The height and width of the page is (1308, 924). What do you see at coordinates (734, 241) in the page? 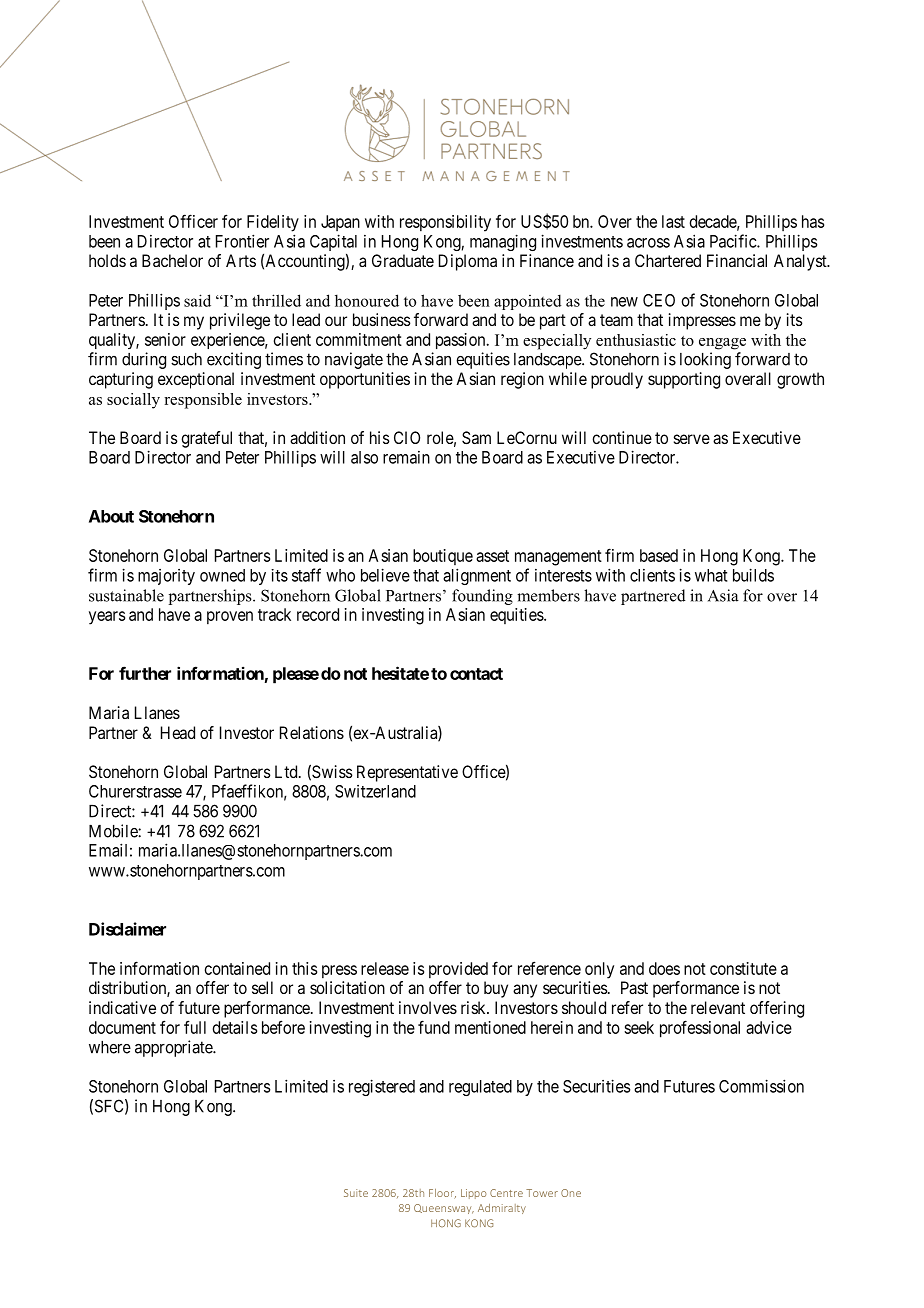
I see `Pacific` at bounding box center [734, 241].
